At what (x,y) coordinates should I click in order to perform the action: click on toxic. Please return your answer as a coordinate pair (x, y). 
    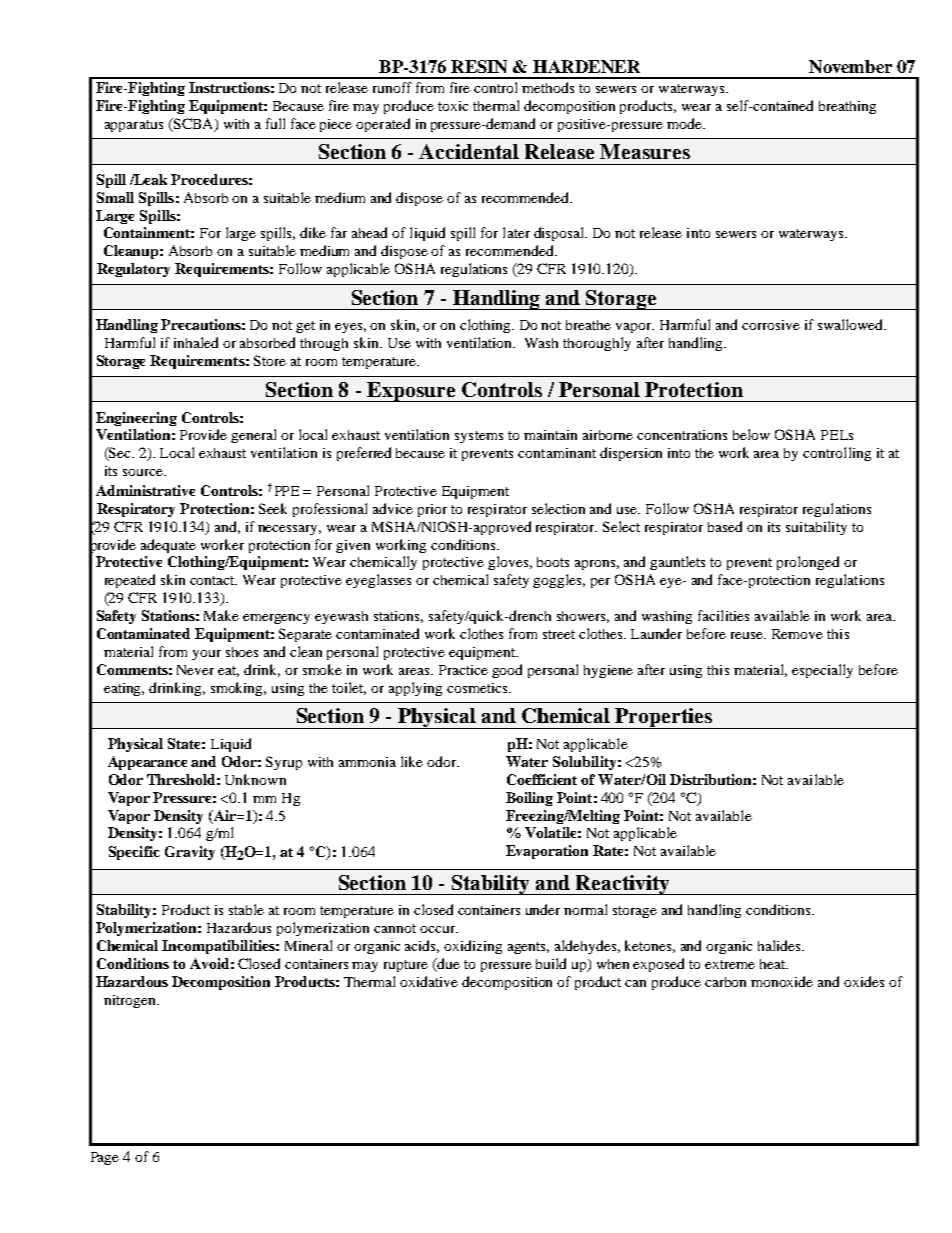
    Looking at the image, I should click on (453, 106).
